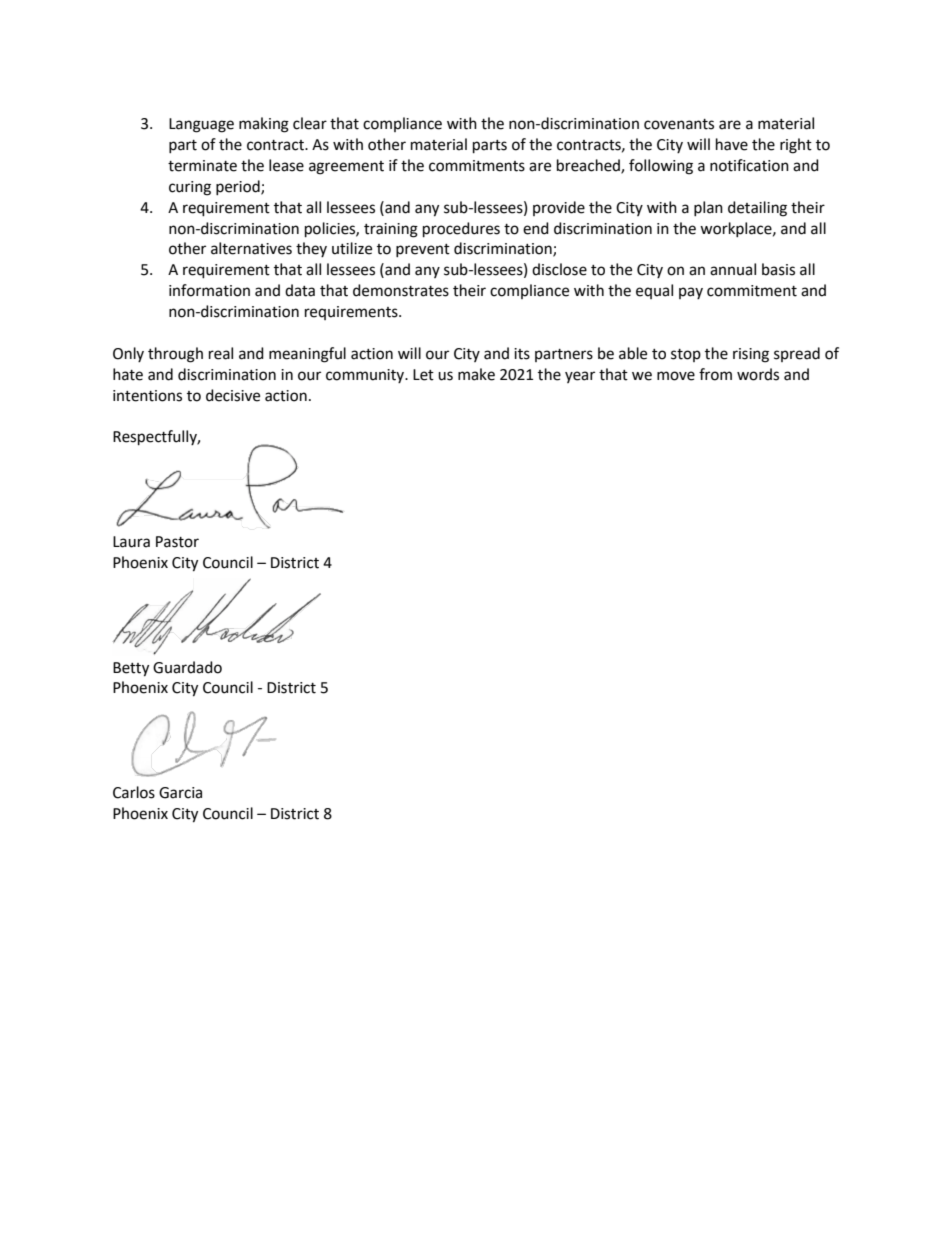 The image size is (952, 1233). What do you see at coordinates (686, 355) in the screenshot?
I see `stop` at bounding box center [686, 355].
